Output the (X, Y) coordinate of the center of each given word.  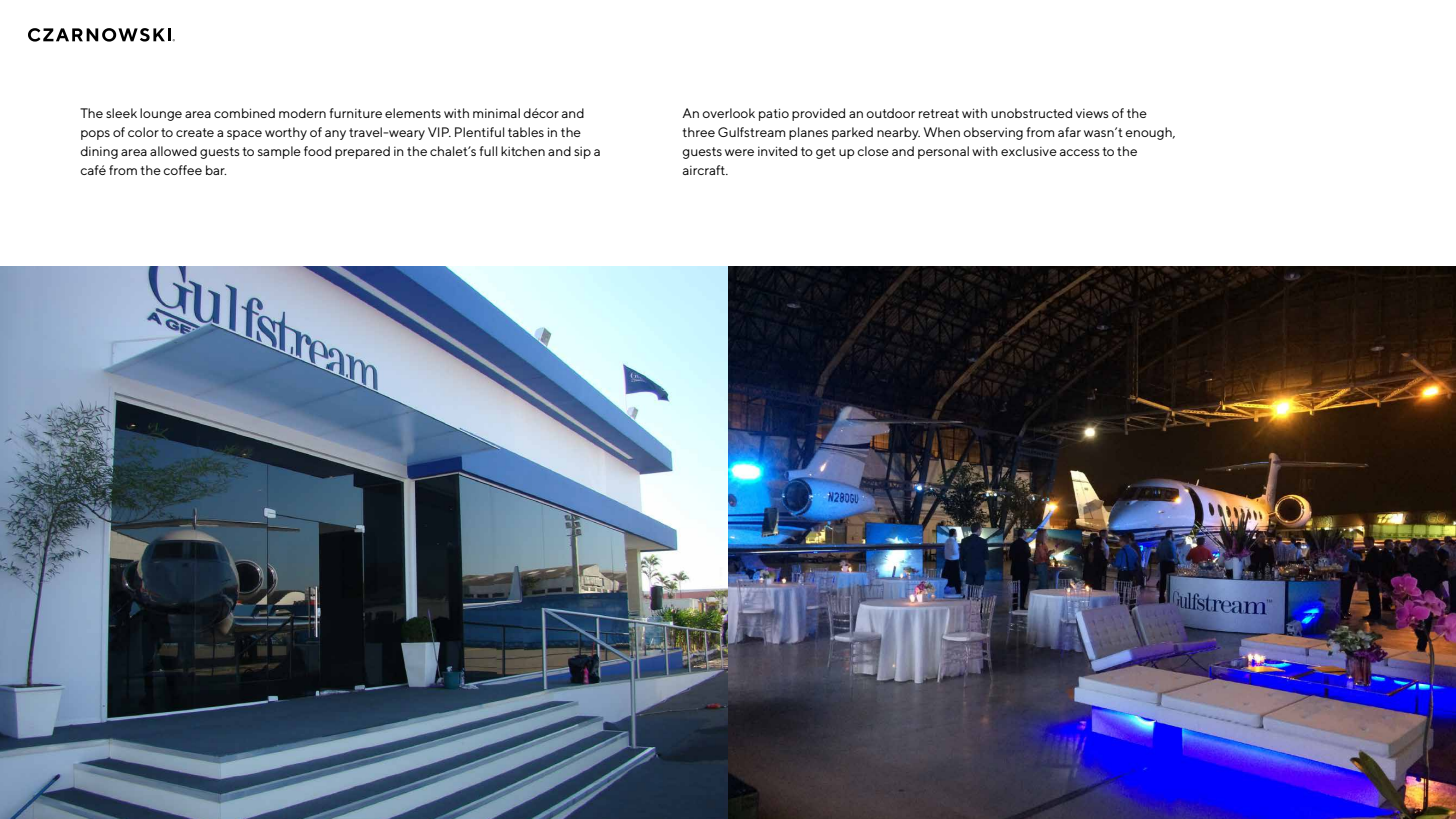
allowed (173, 151)
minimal (496, 113)
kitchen (523, 151)
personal (943, 152)
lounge (161, 114)
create (195, 132)
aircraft (705, 170)
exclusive (1029, 151)
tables (526, 132)
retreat (939, 113)
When (942, 132)
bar (216, 170)
